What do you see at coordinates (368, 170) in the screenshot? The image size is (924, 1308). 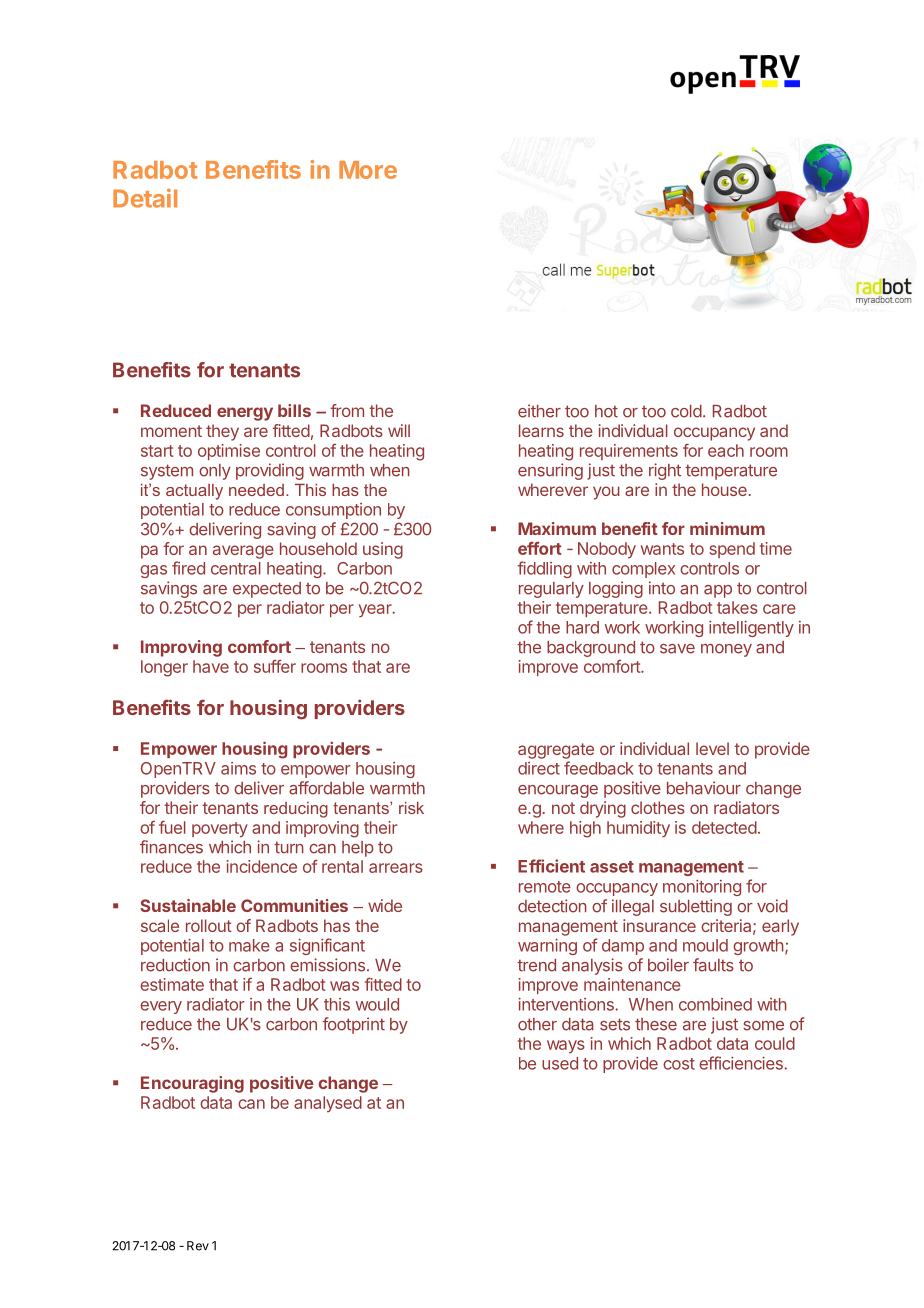 I see `More` at bounding box center [368, 170].
